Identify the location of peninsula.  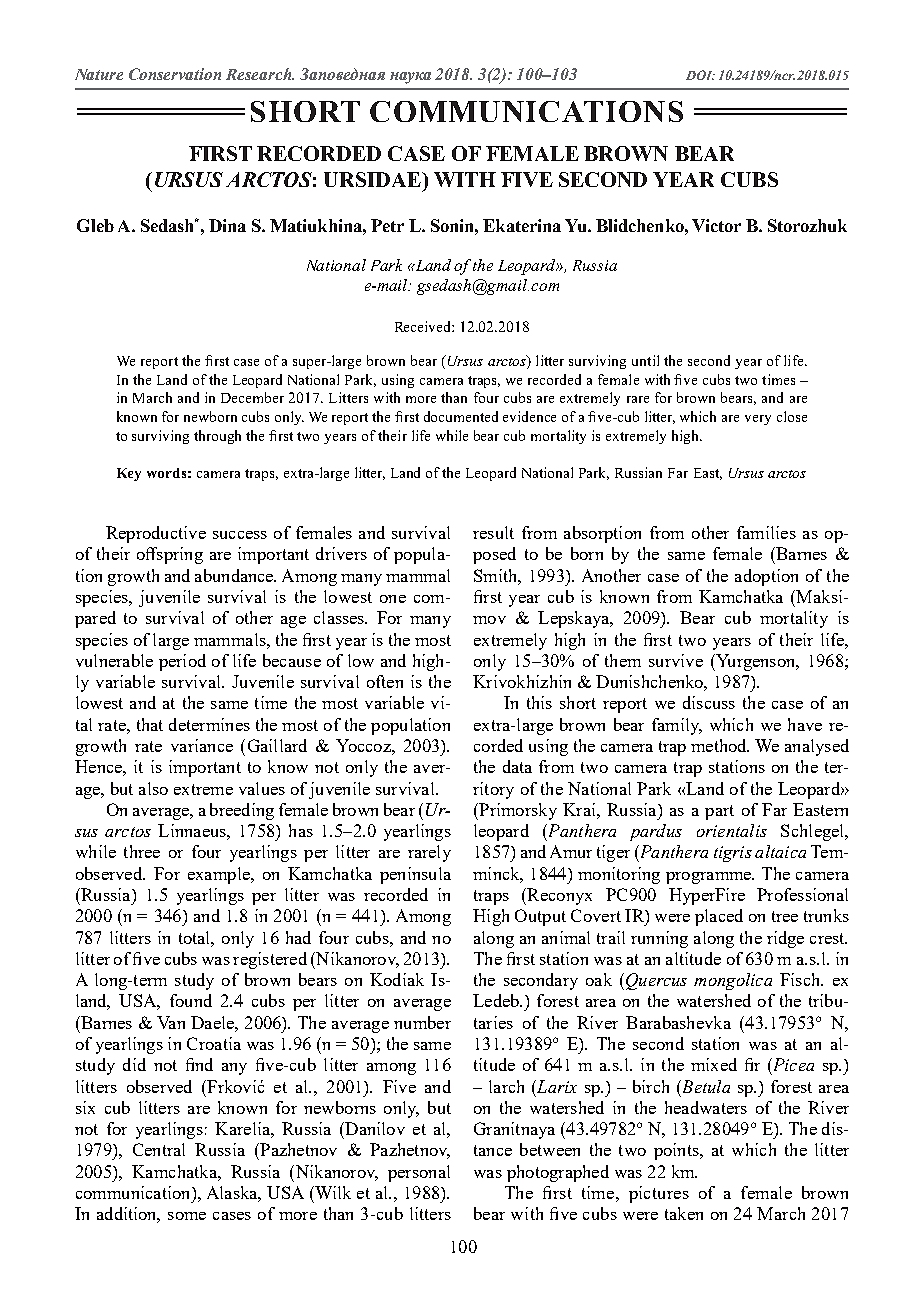
(415, 875).
